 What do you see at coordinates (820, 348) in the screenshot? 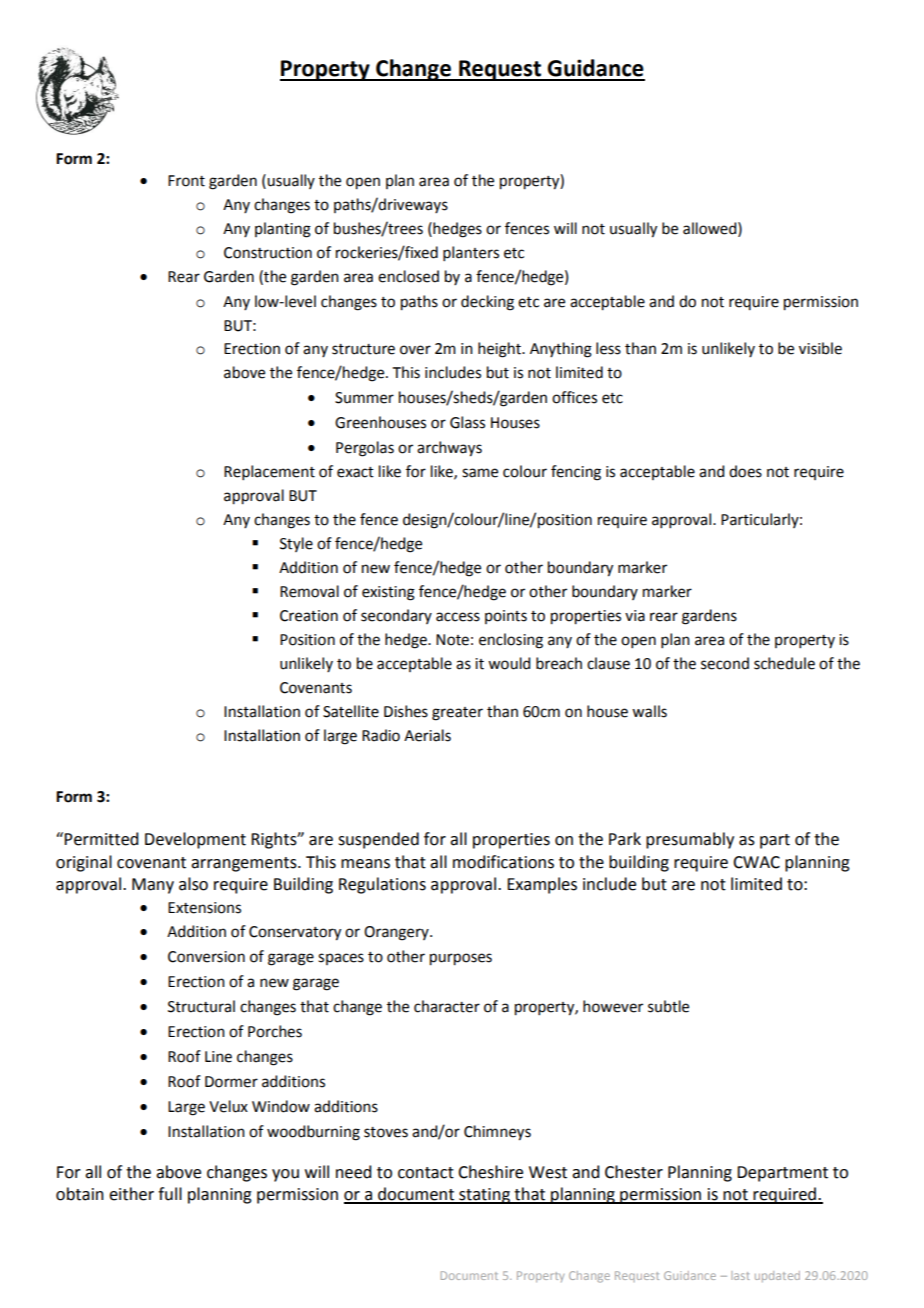
I see `visible` at bounding box center [820, 348].
